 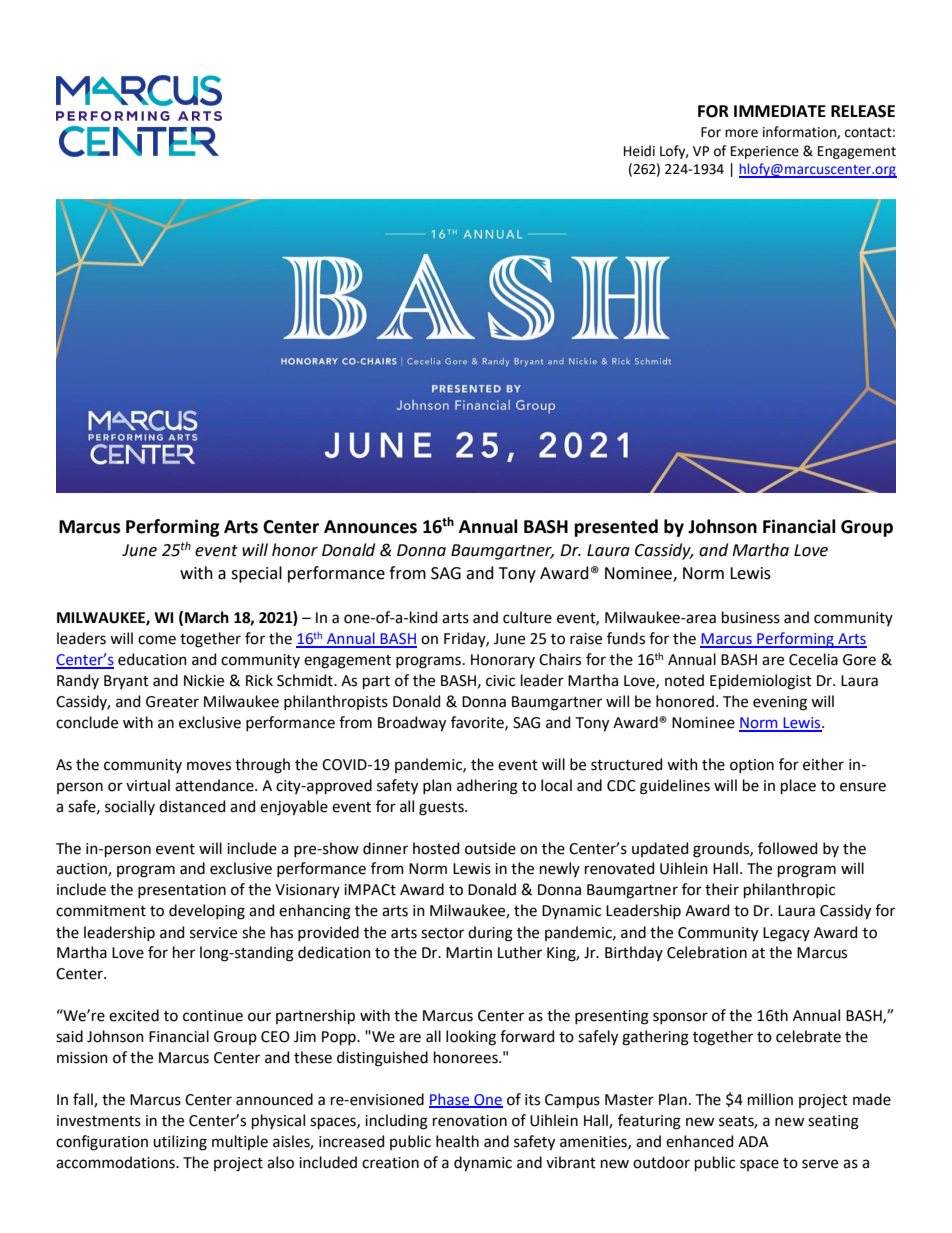 I want to click on culture, so click(x=527, y=617).
